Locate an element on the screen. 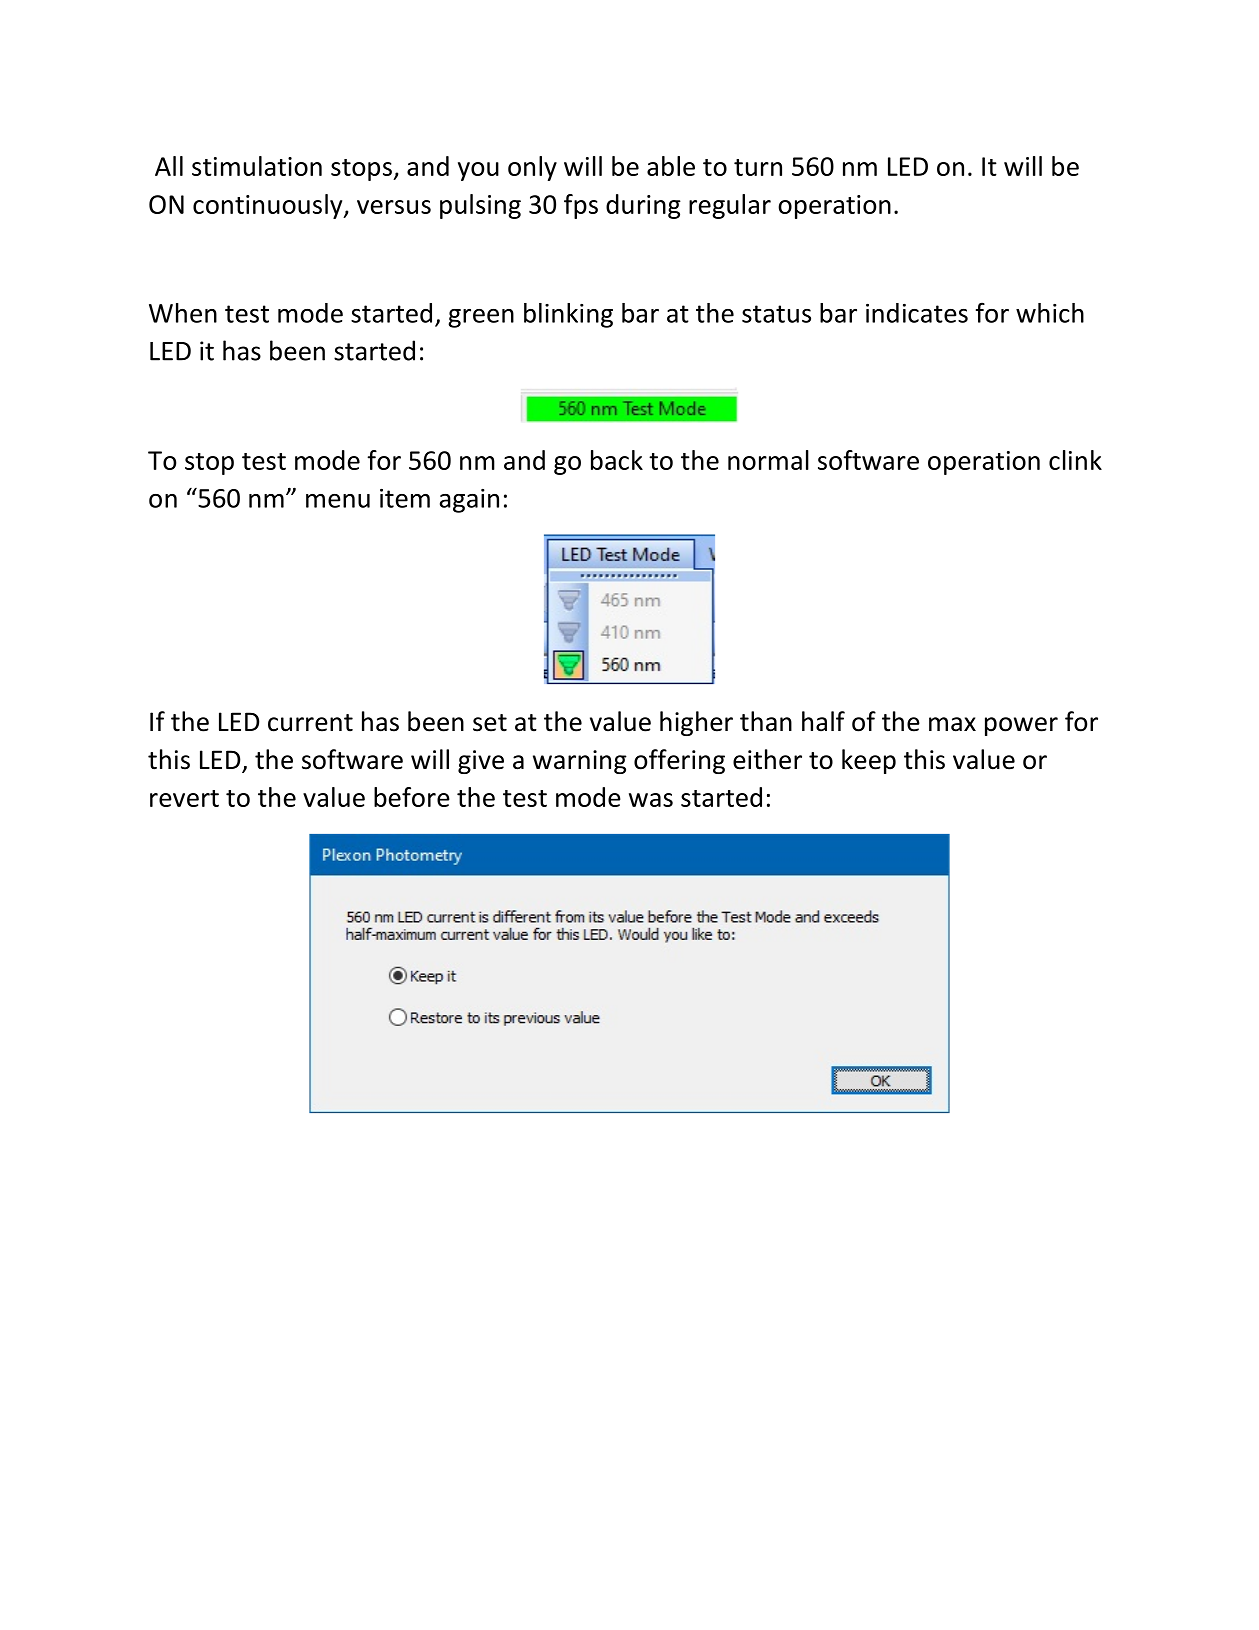 Image resolution: width=1259 pixels, height=1630 pixels. indicates is located at coordinates (917, 313).
